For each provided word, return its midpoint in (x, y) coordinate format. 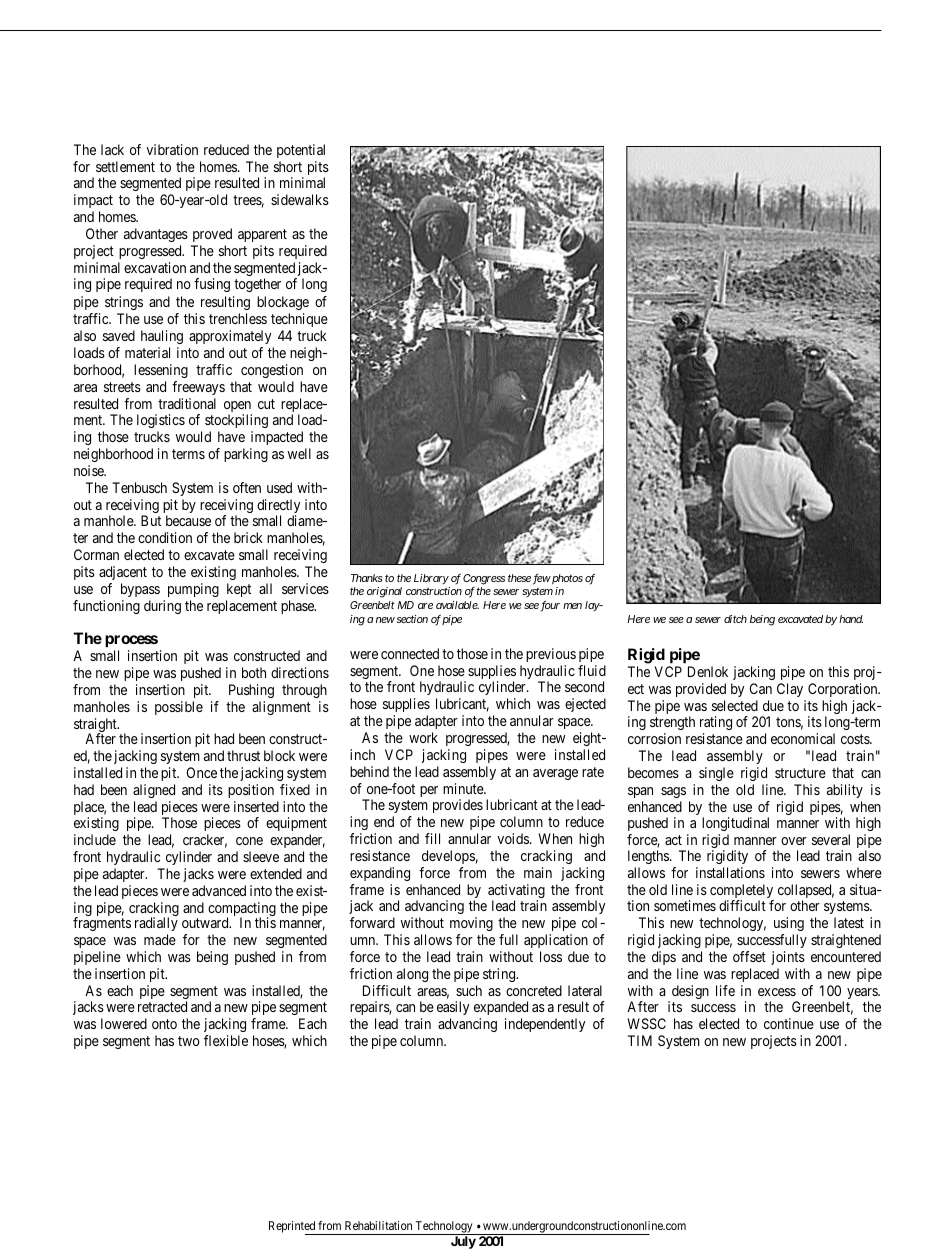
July (463, 1242)
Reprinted (293, 1228)
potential (301, 151)
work (423, 737)
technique (299, 320)
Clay (790, 690)
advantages (156, 235)
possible (179, 708)
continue (789, 1023)
